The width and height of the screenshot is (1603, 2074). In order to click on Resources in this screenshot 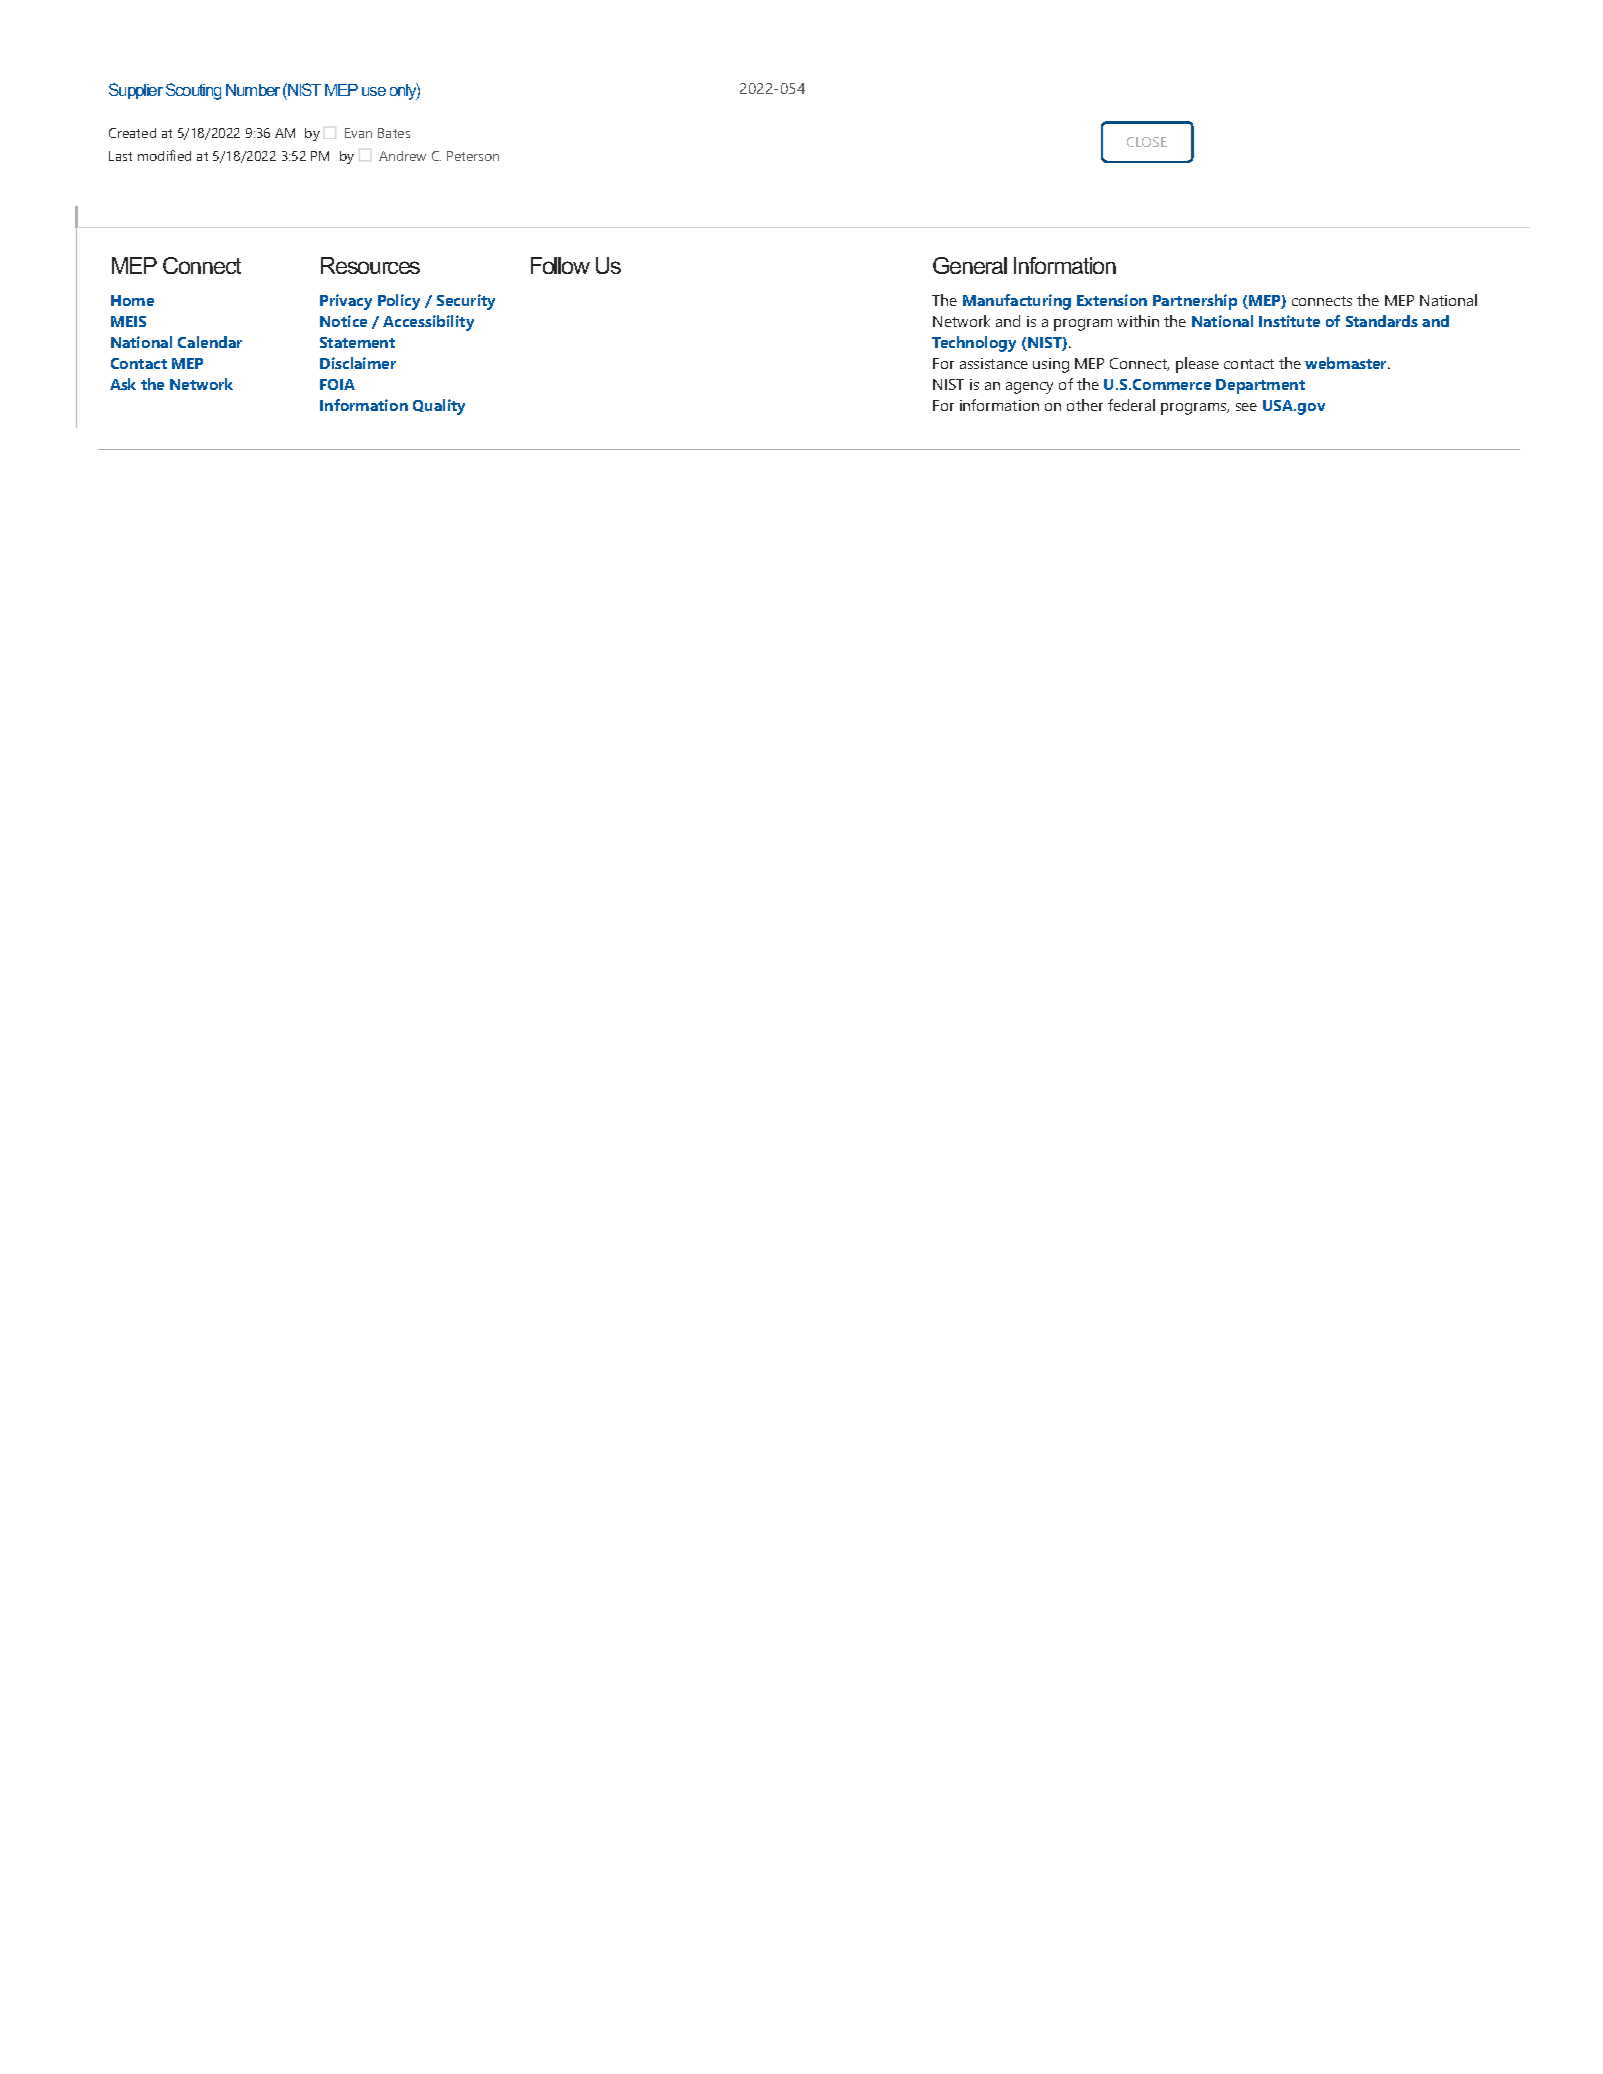, I will do `click(370, 265)`.
